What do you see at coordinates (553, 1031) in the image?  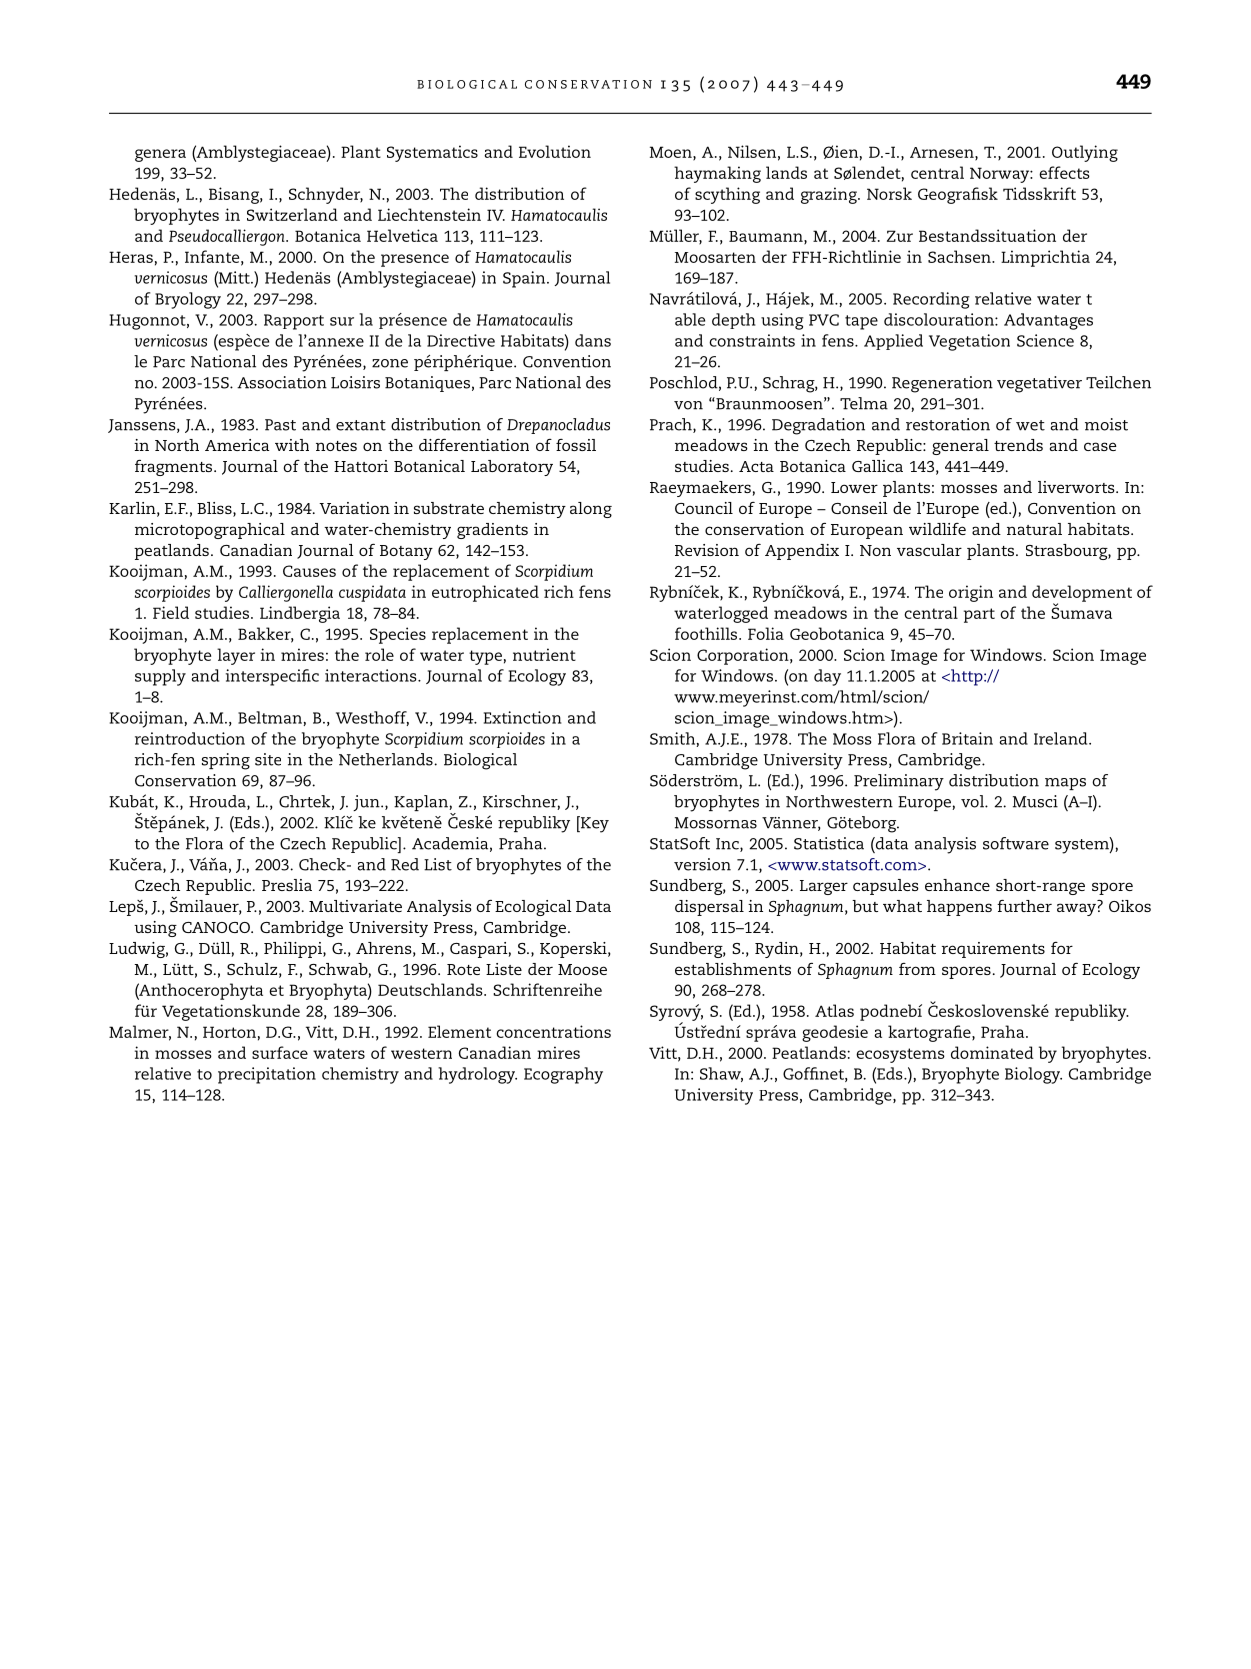 I see `concentrations` at bounding box center [553, 1031].
